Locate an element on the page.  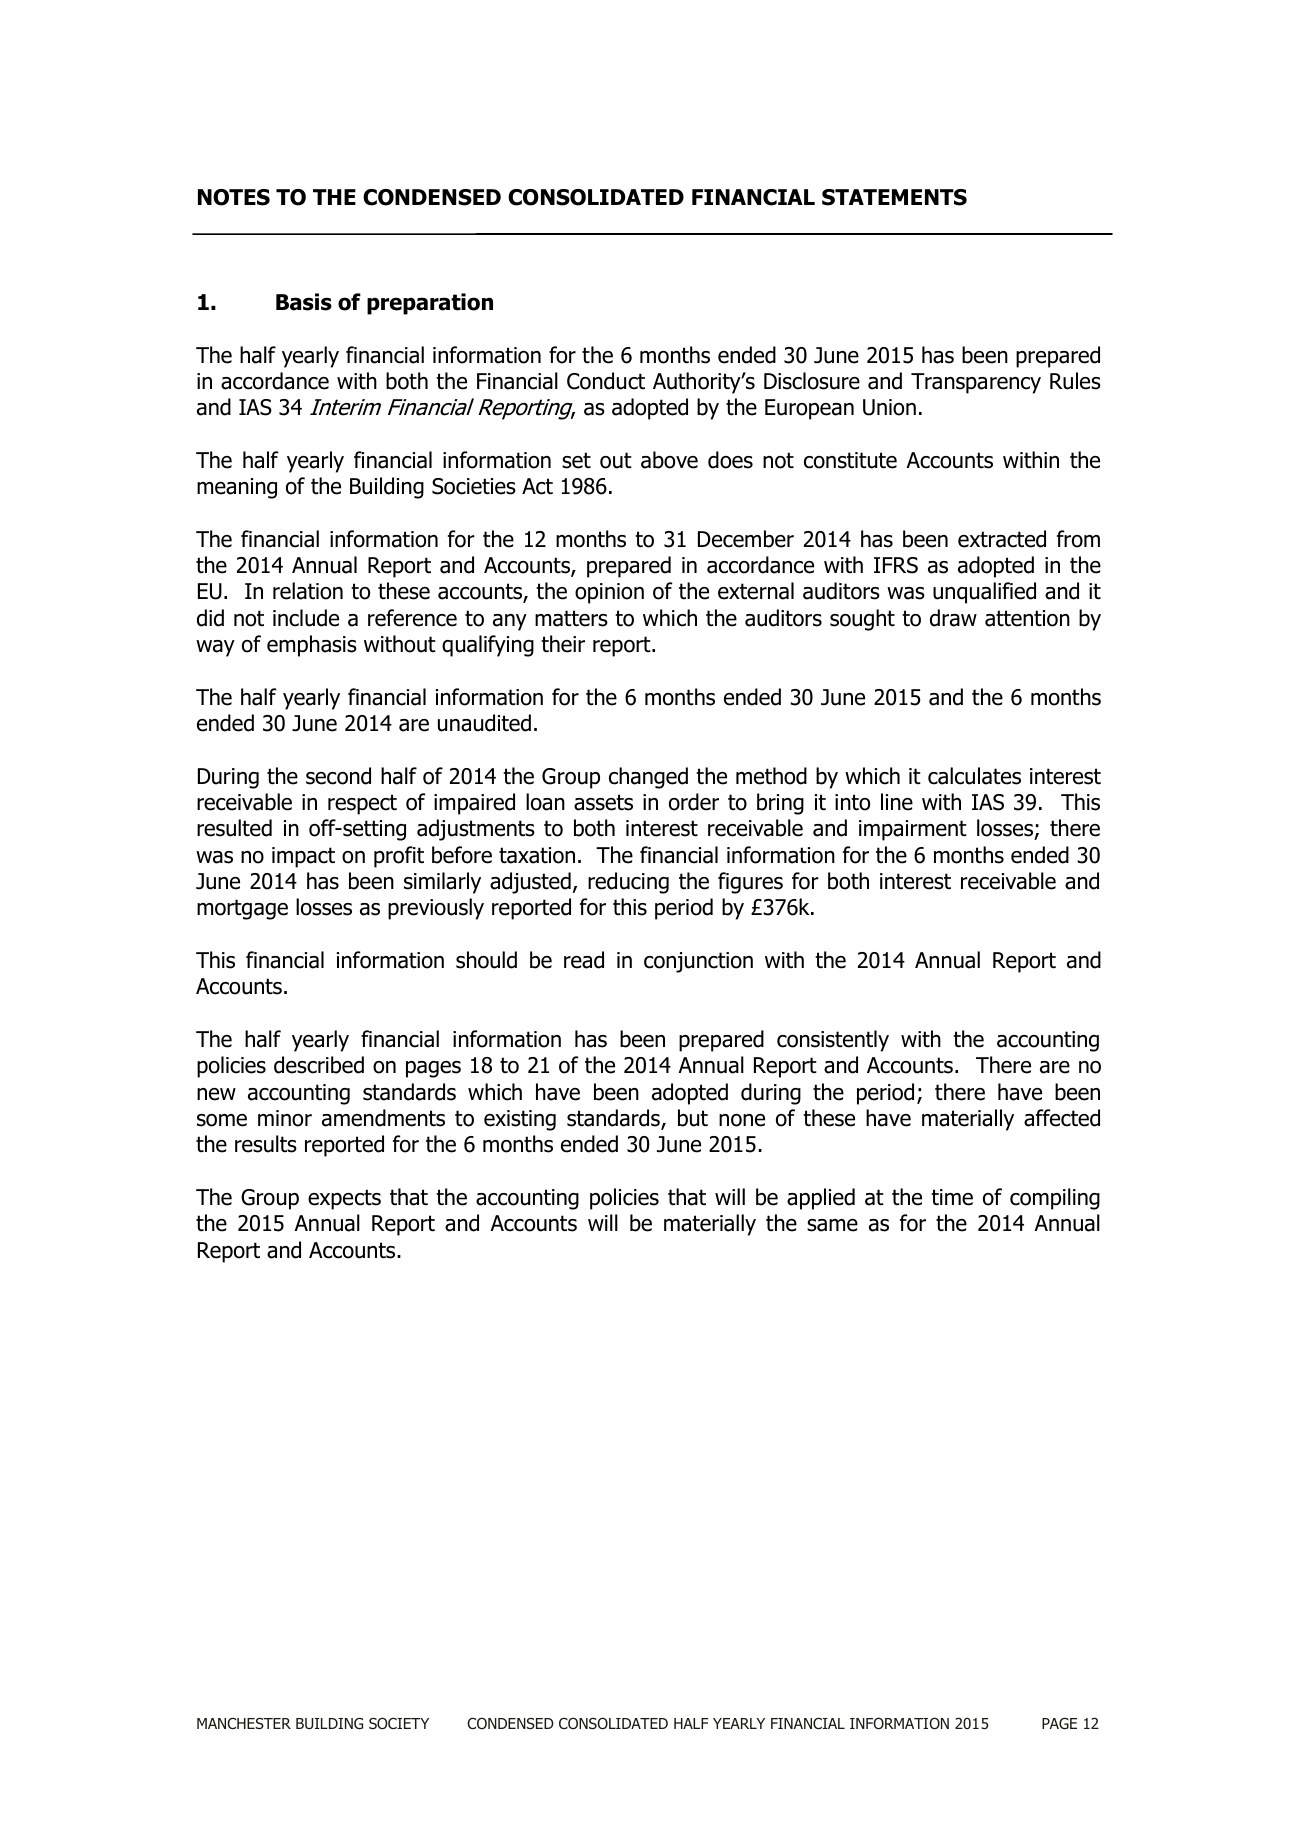
STATEMENTS is located at coordinates (894, 197).
